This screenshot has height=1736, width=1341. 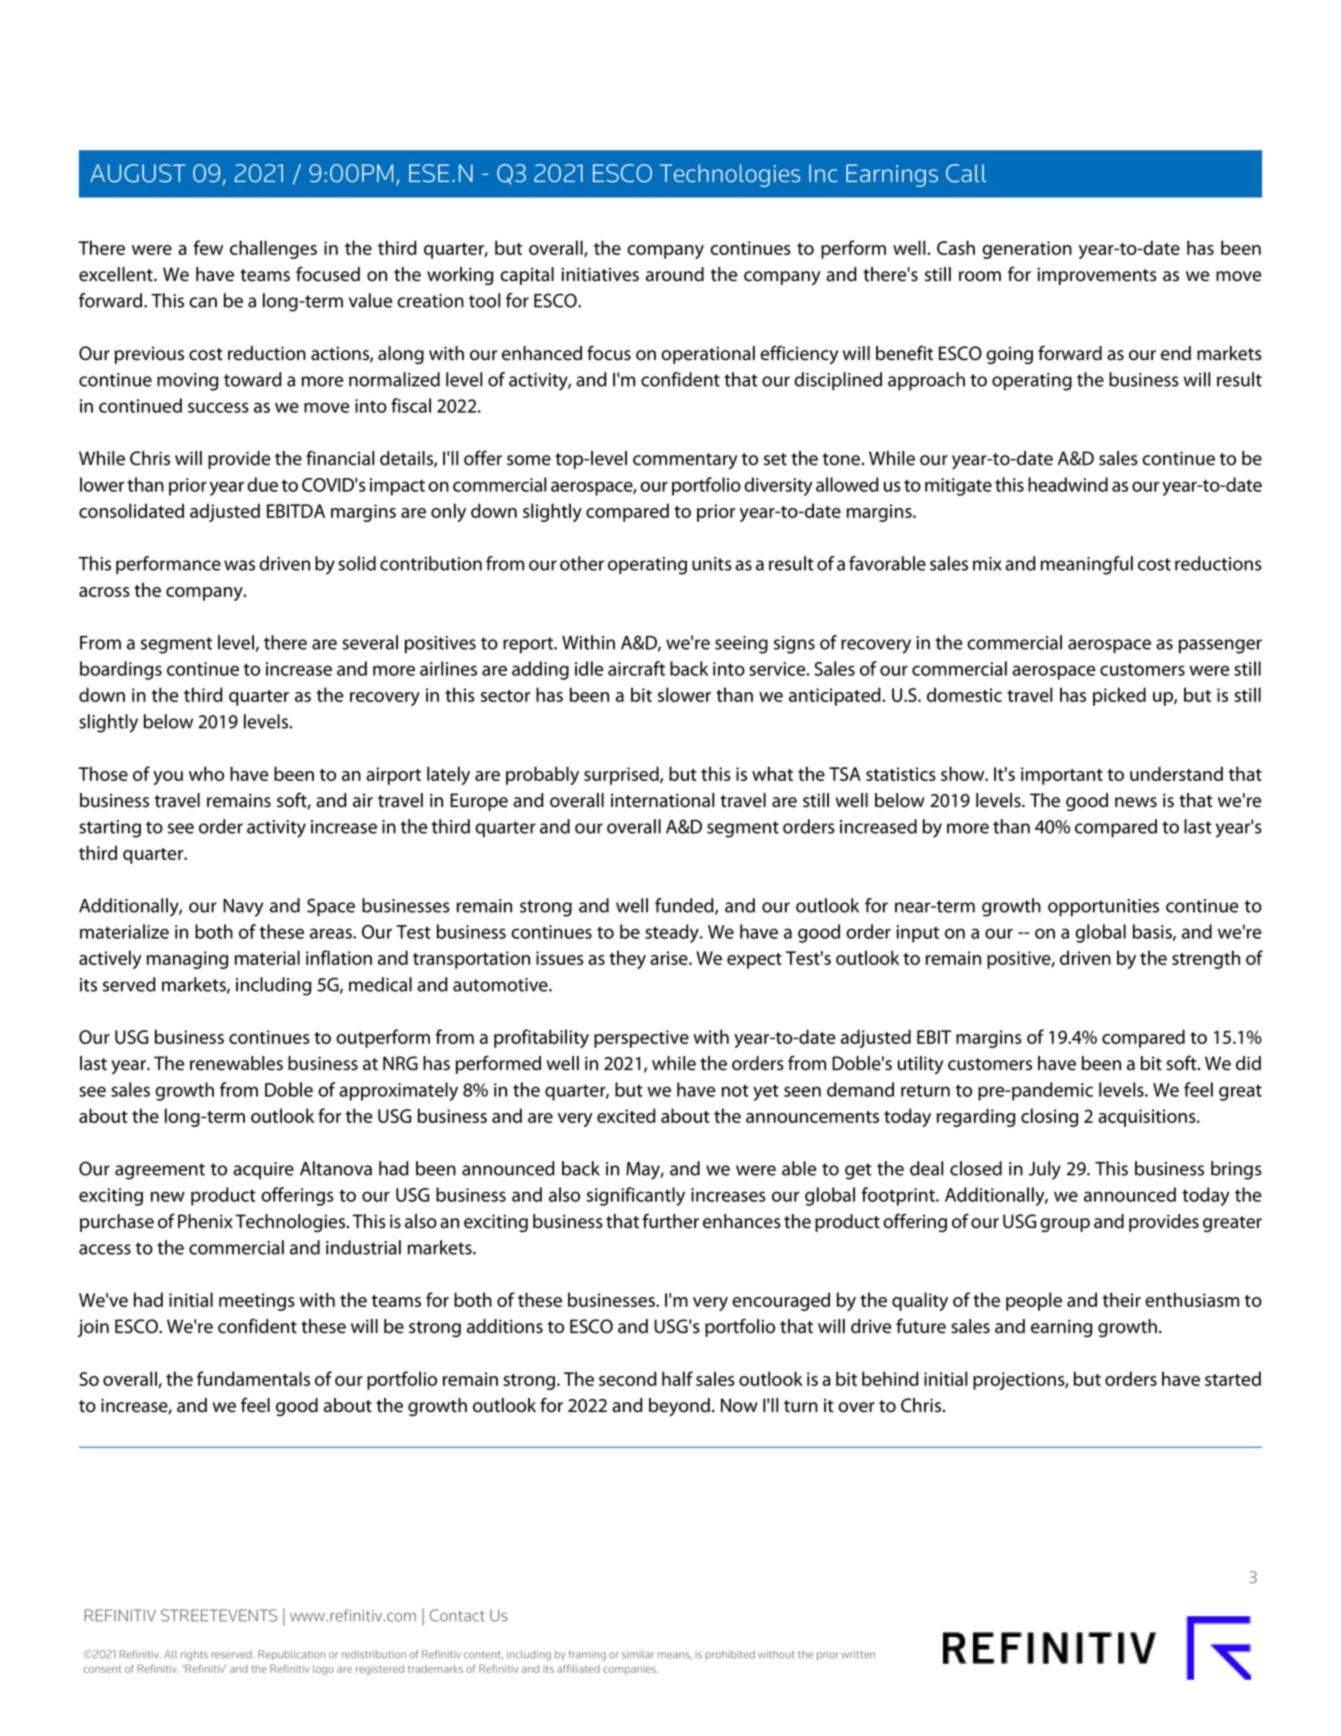 I want to click on improvements, so click(x=1097, y=276).
